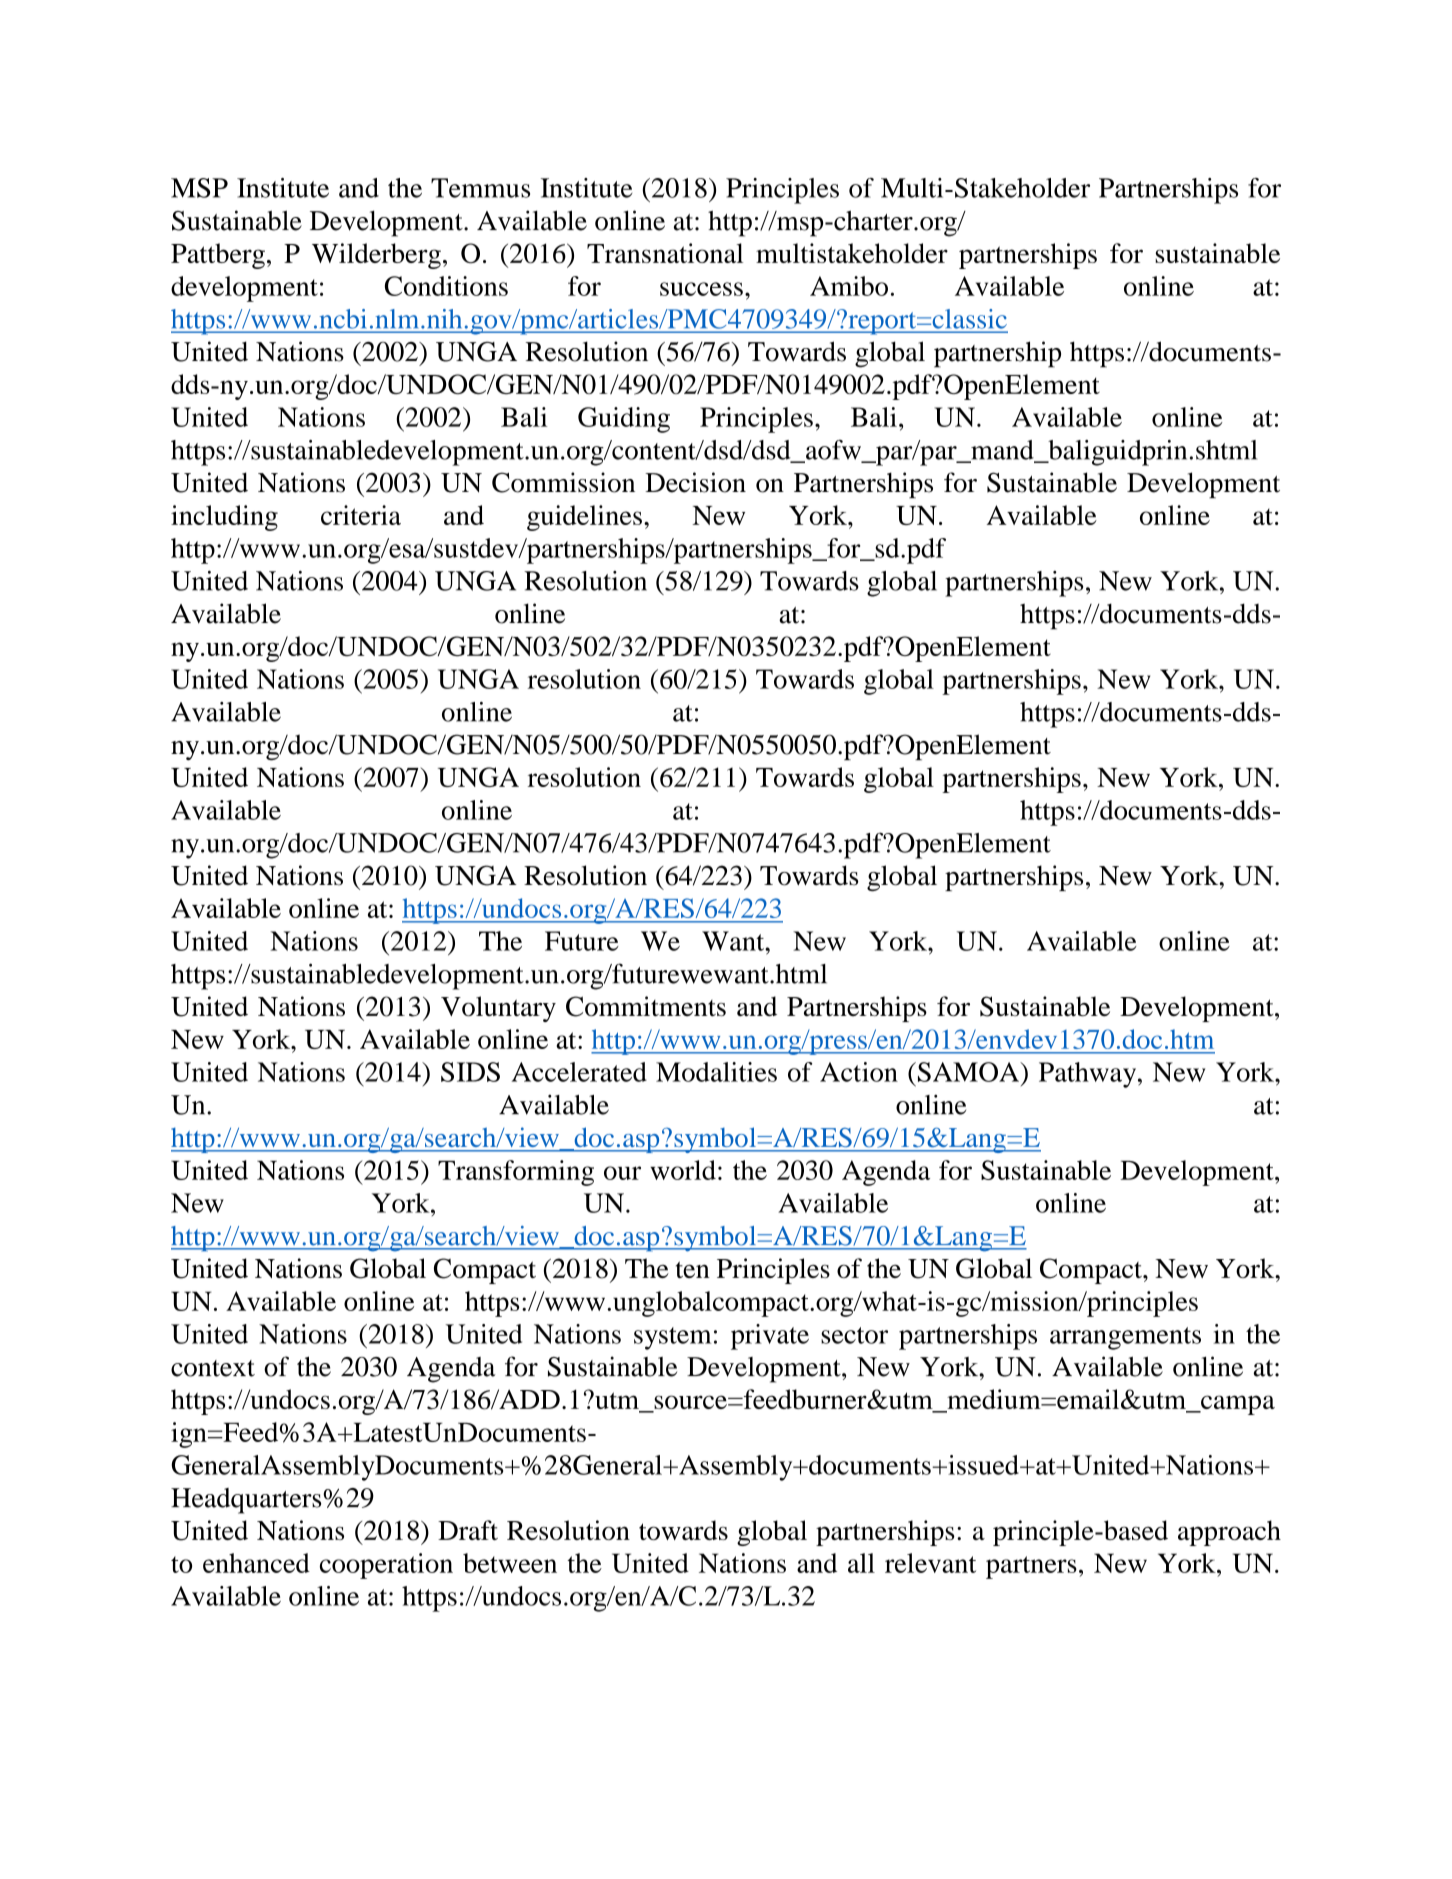  I want to click on Commitments, so click(646, 1006).
